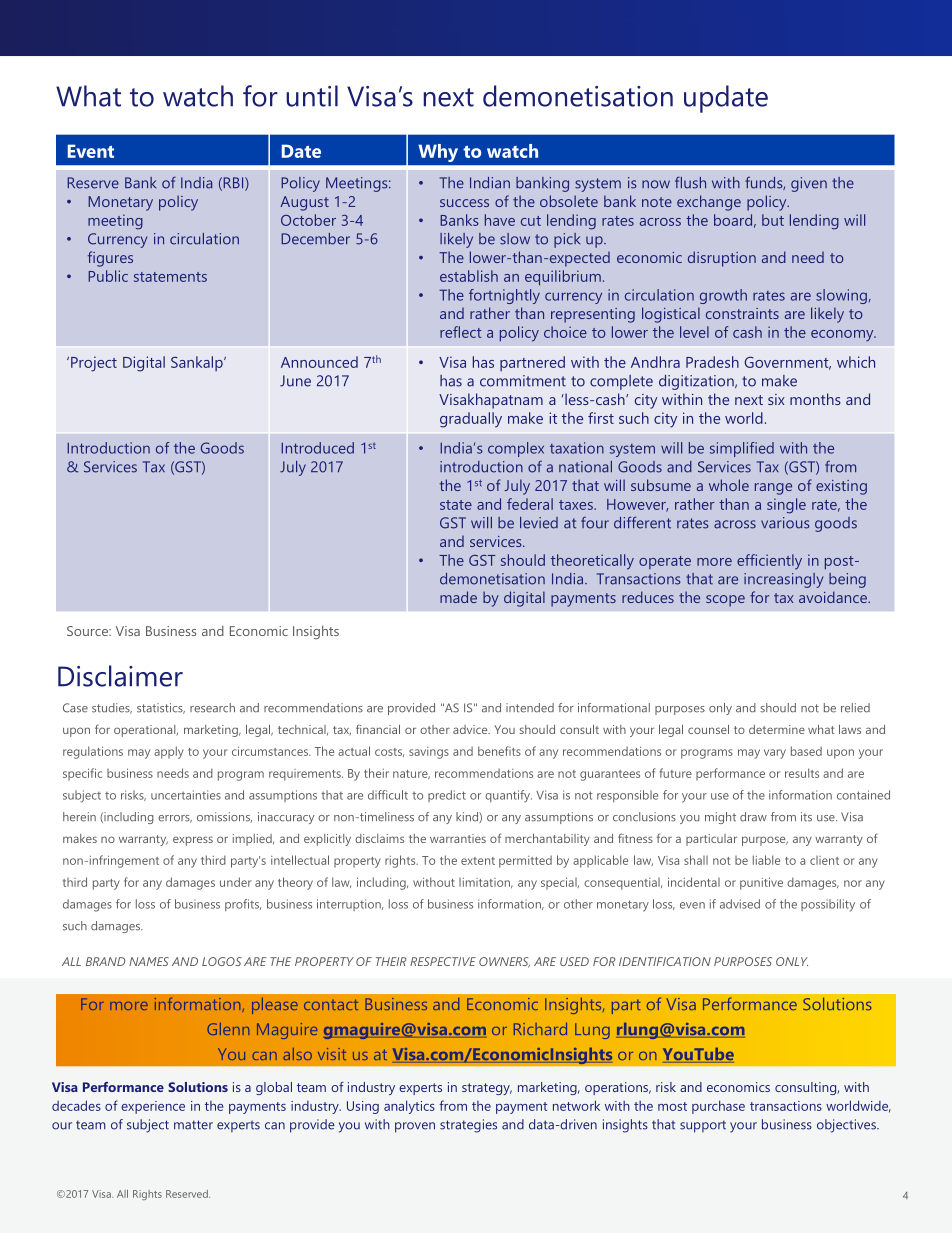 The width and height of the document is (952, 1233). What do you see at coordinates (88, 631) in the document?
I see `Source` at bounding box center [88, 631].
